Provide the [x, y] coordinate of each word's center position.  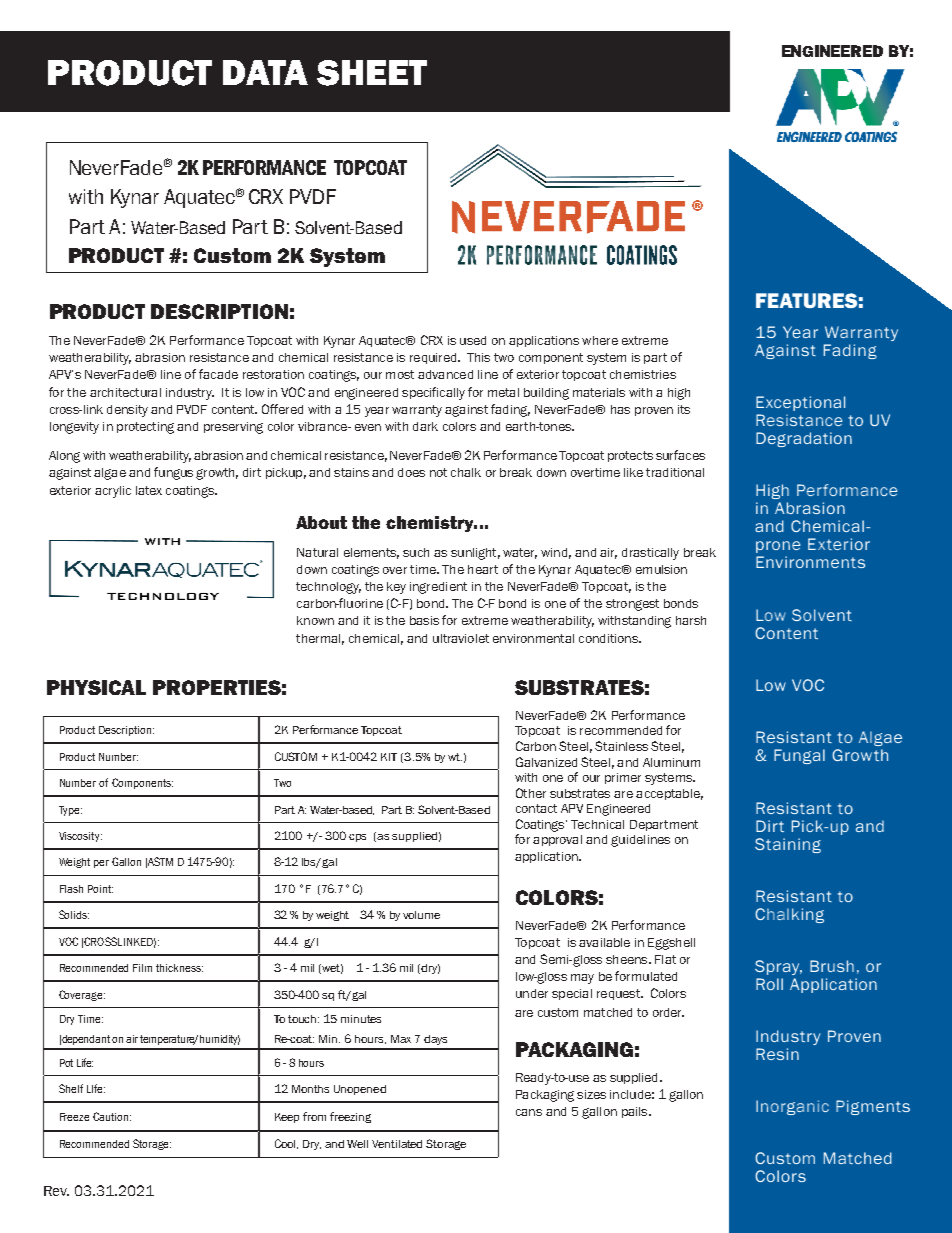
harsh [691, 620]
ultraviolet [461, 638]
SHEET [372, 73]
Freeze [74, 1117]
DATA [265, 72]
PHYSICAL [96, 687]
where [600, 340]
